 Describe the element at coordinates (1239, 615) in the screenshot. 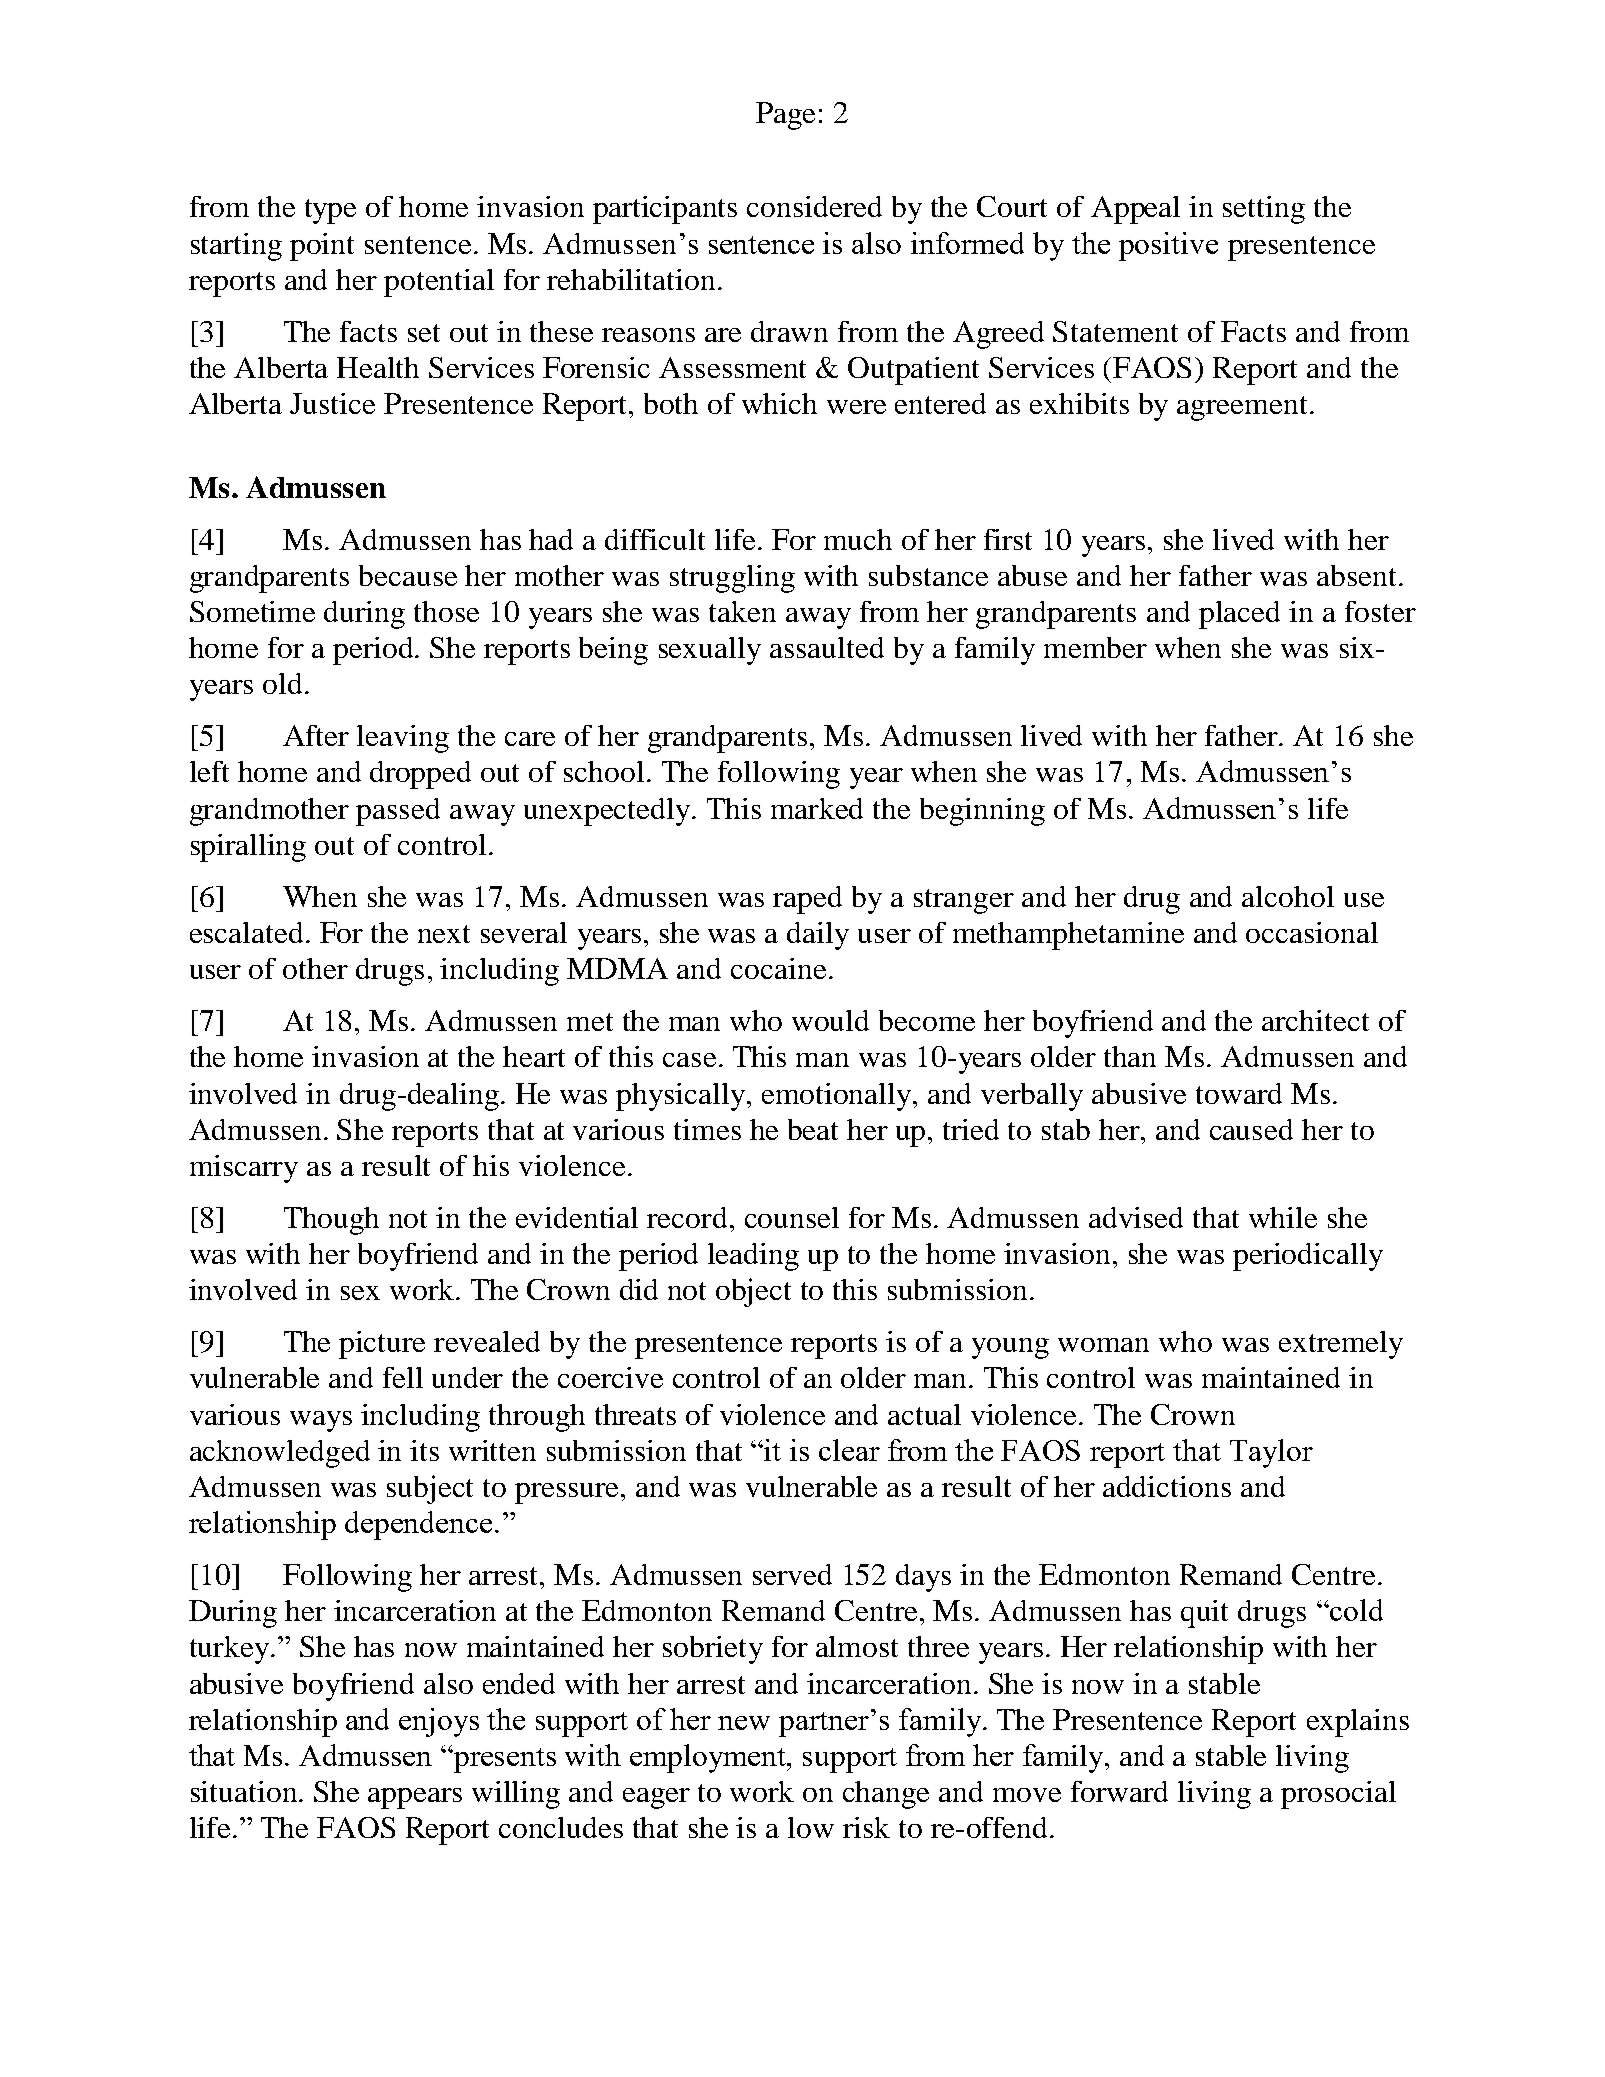

I see `placed` at that location.
